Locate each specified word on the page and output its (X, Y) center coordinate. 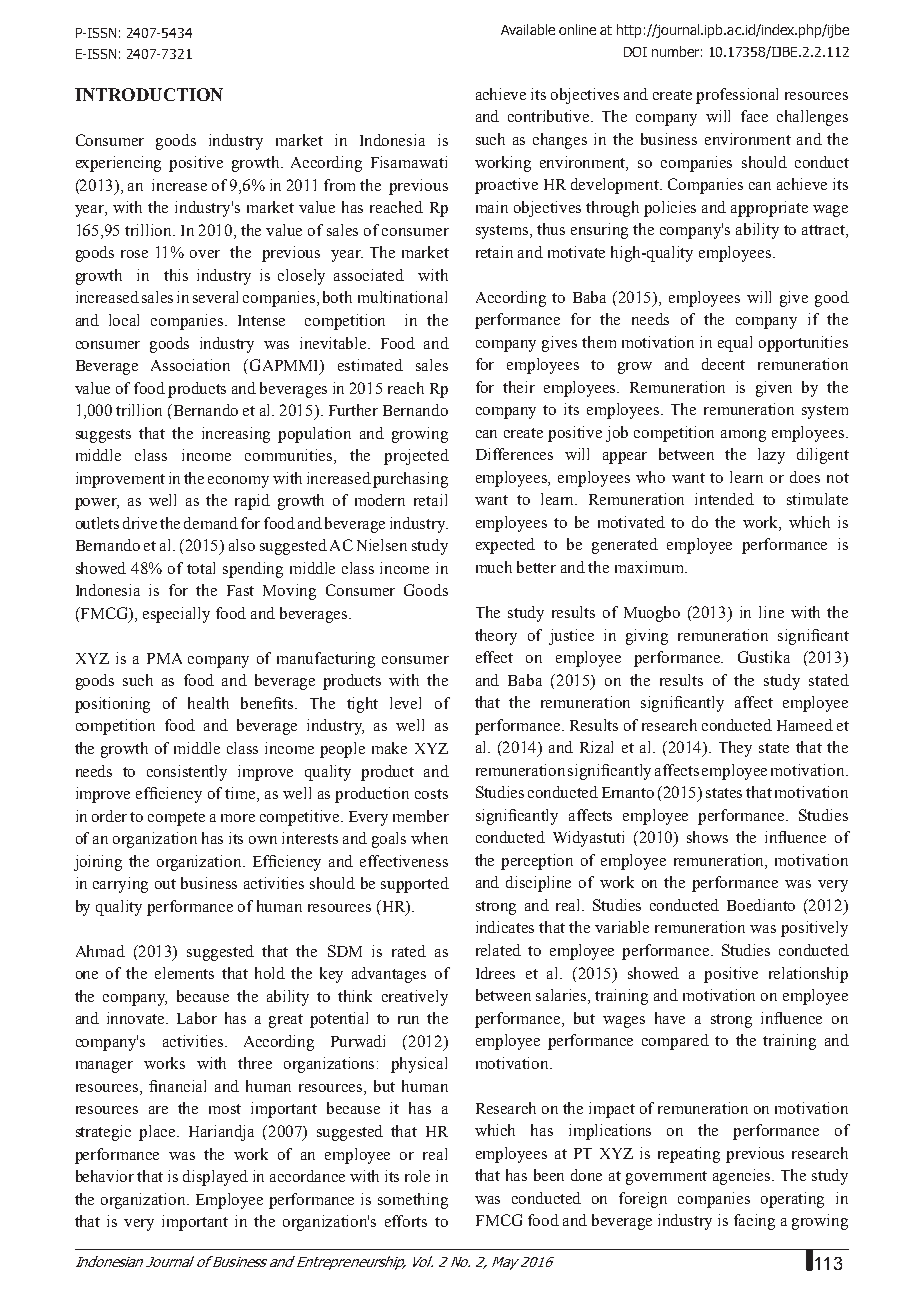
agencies (743, 1177)
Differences (514, 454)
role (417, 1176)
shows (707, 837)
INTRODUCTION (149, 94)
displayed (215, 1178)
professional (737, 96)
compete (176, 819)
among (743, 436)
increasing (236, 435)
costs (431, 794)
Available (528, 29)
